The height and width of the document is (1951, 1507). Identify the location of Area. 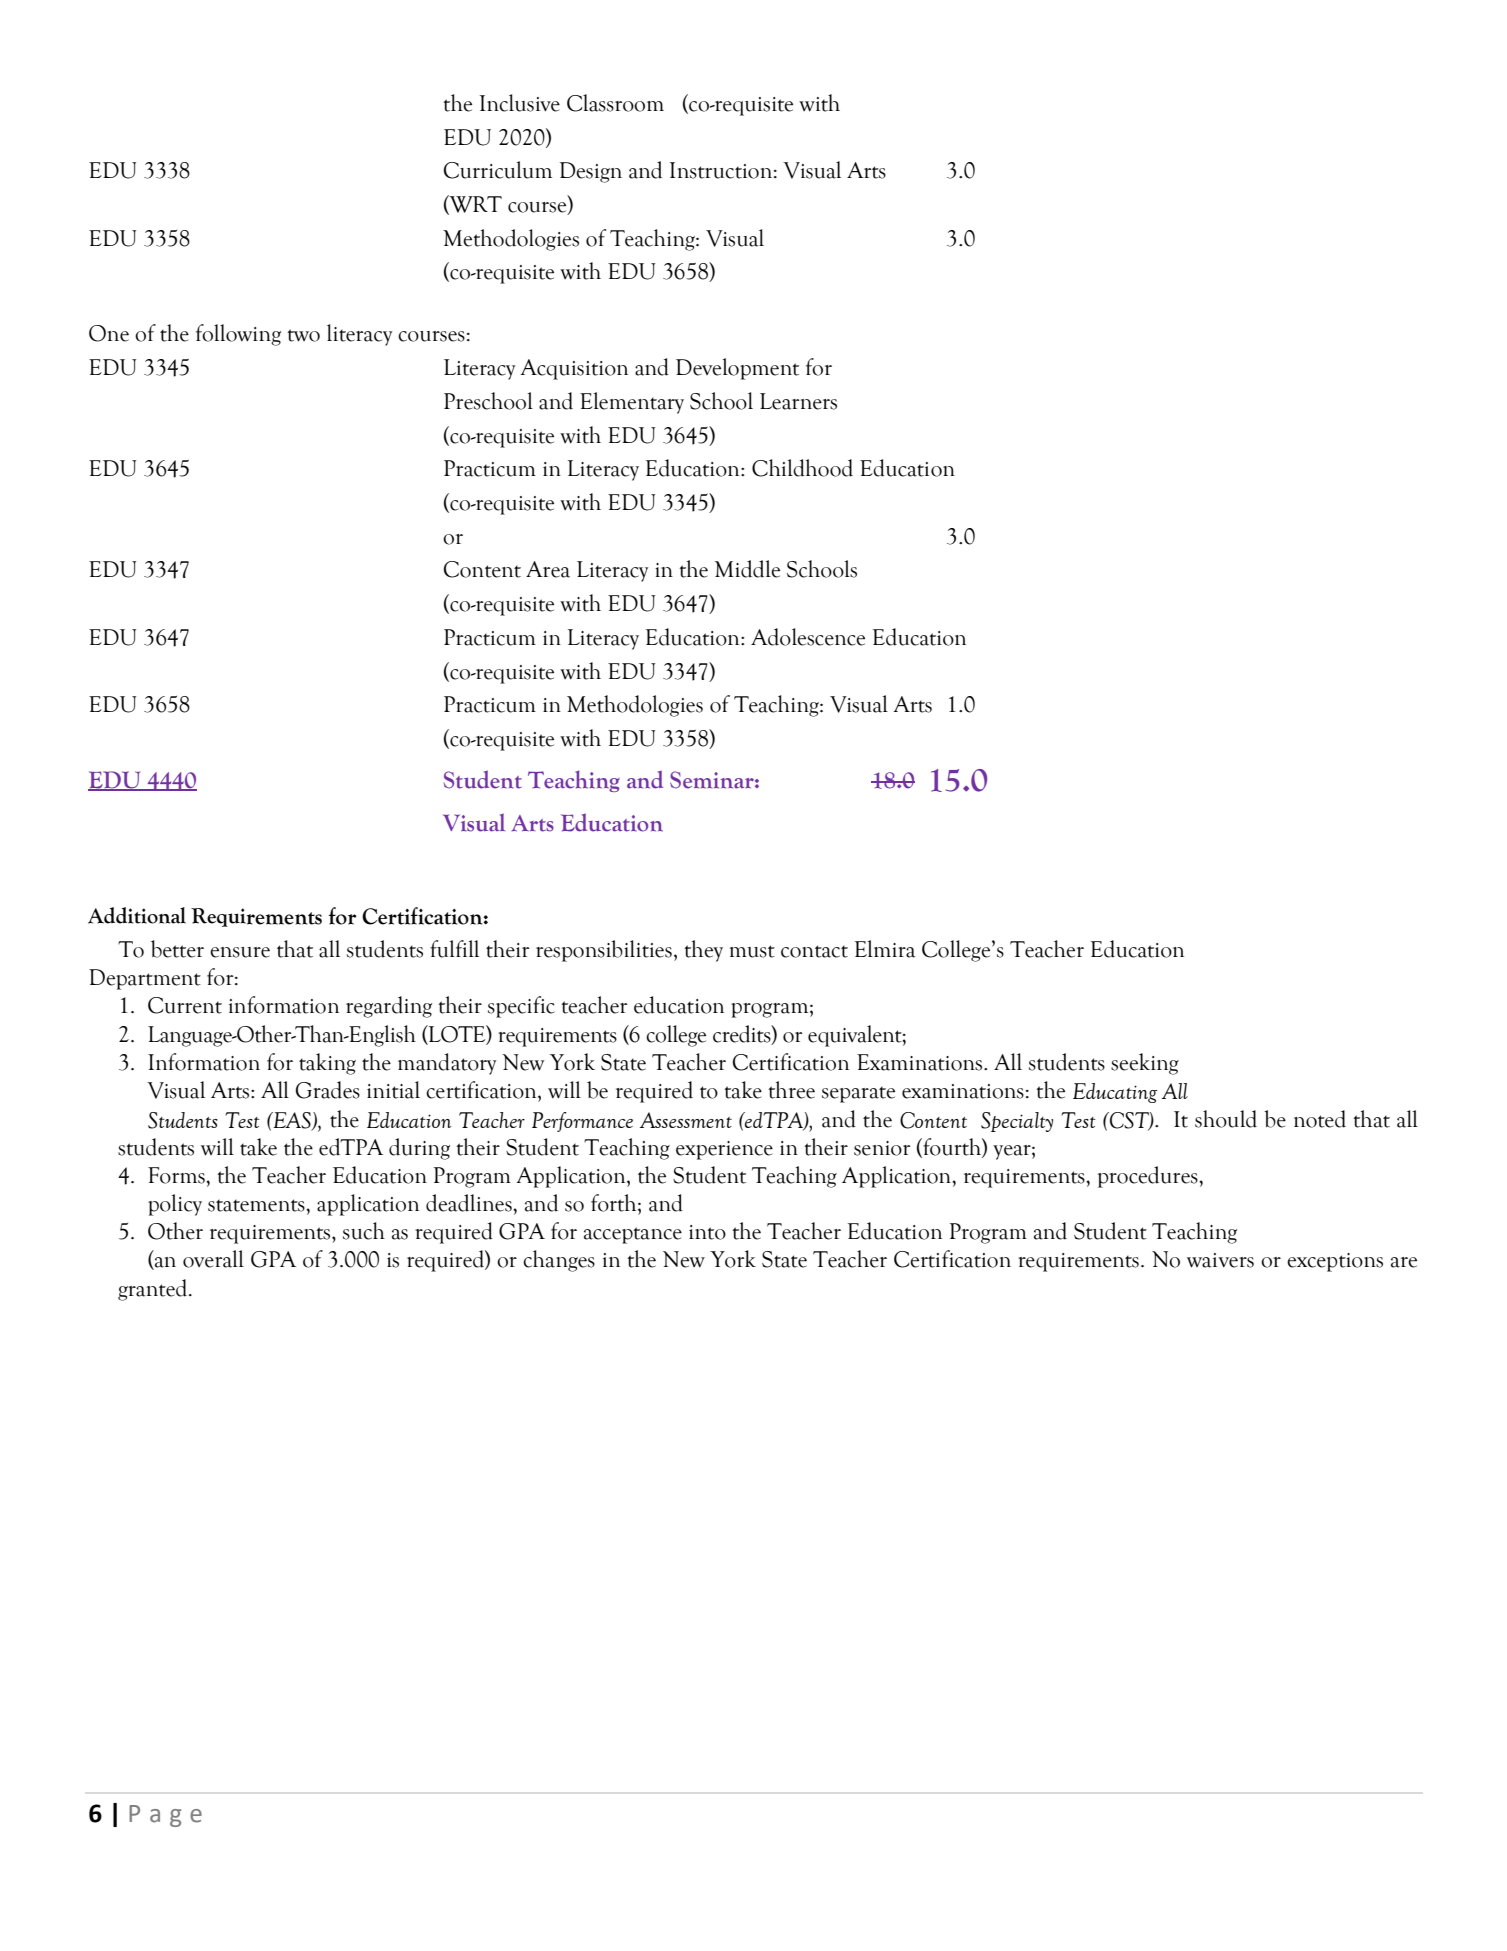
(548, 569).
